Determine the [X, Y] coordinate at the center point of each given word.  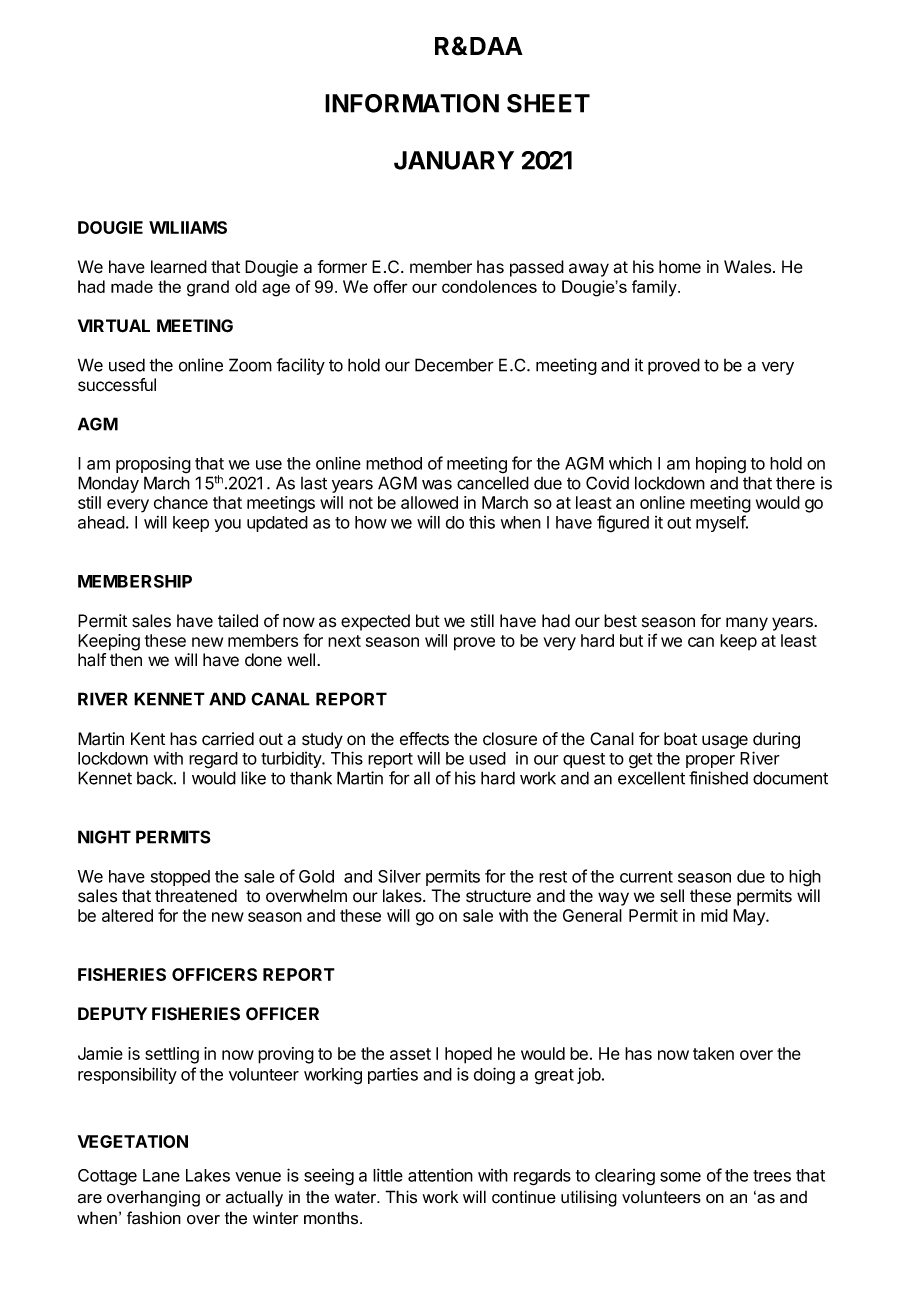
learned [179, 267]
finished [718, 778]
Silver [399, 876]
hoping [721, 465]
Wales [747, 267]
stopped [180, 878]
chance [181, 502]
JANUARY [454, 160]
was [437, 484]
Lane [161, 1175]
